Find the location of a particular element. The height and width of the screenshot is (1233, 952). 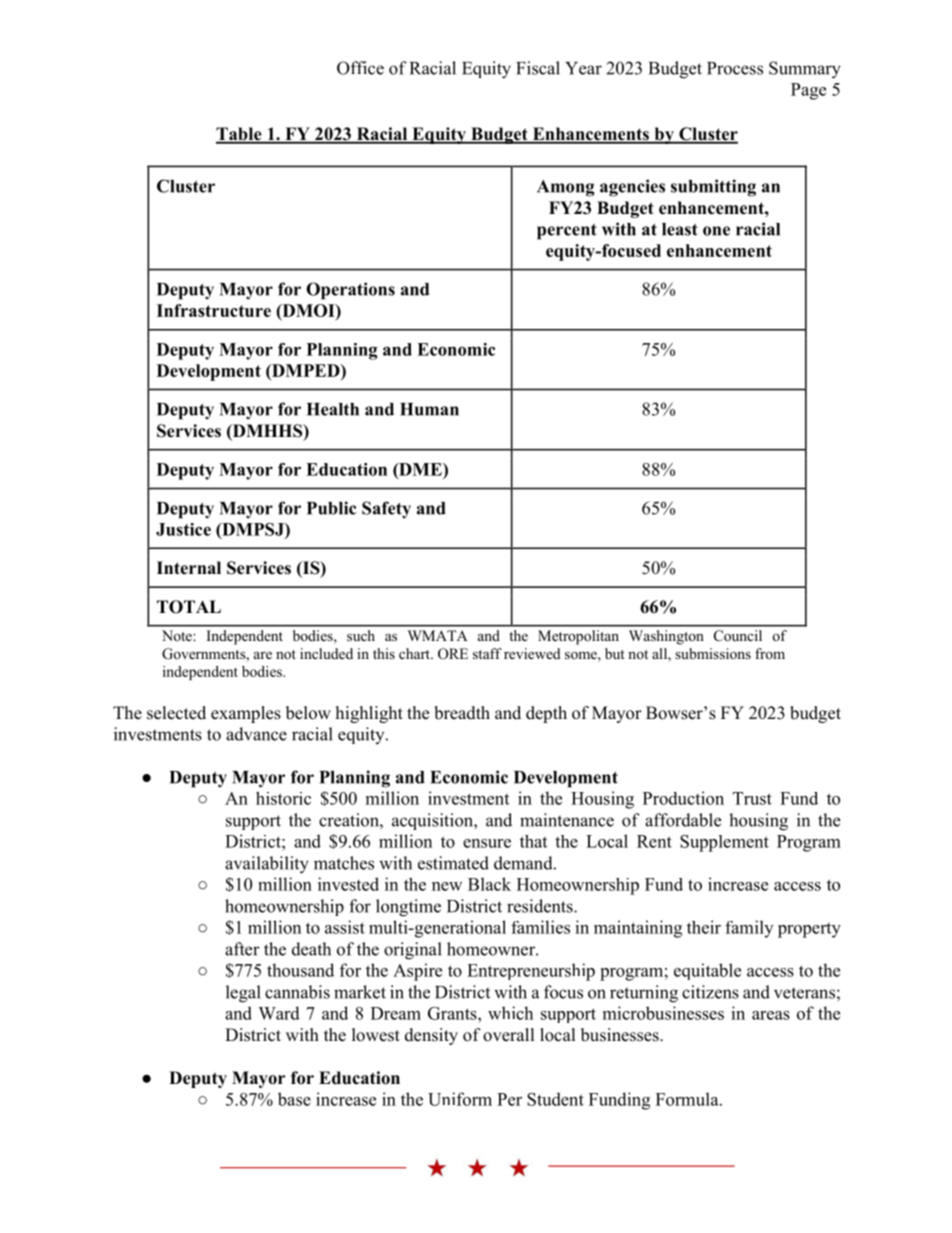

Council is located at coordinates (738, 636).
